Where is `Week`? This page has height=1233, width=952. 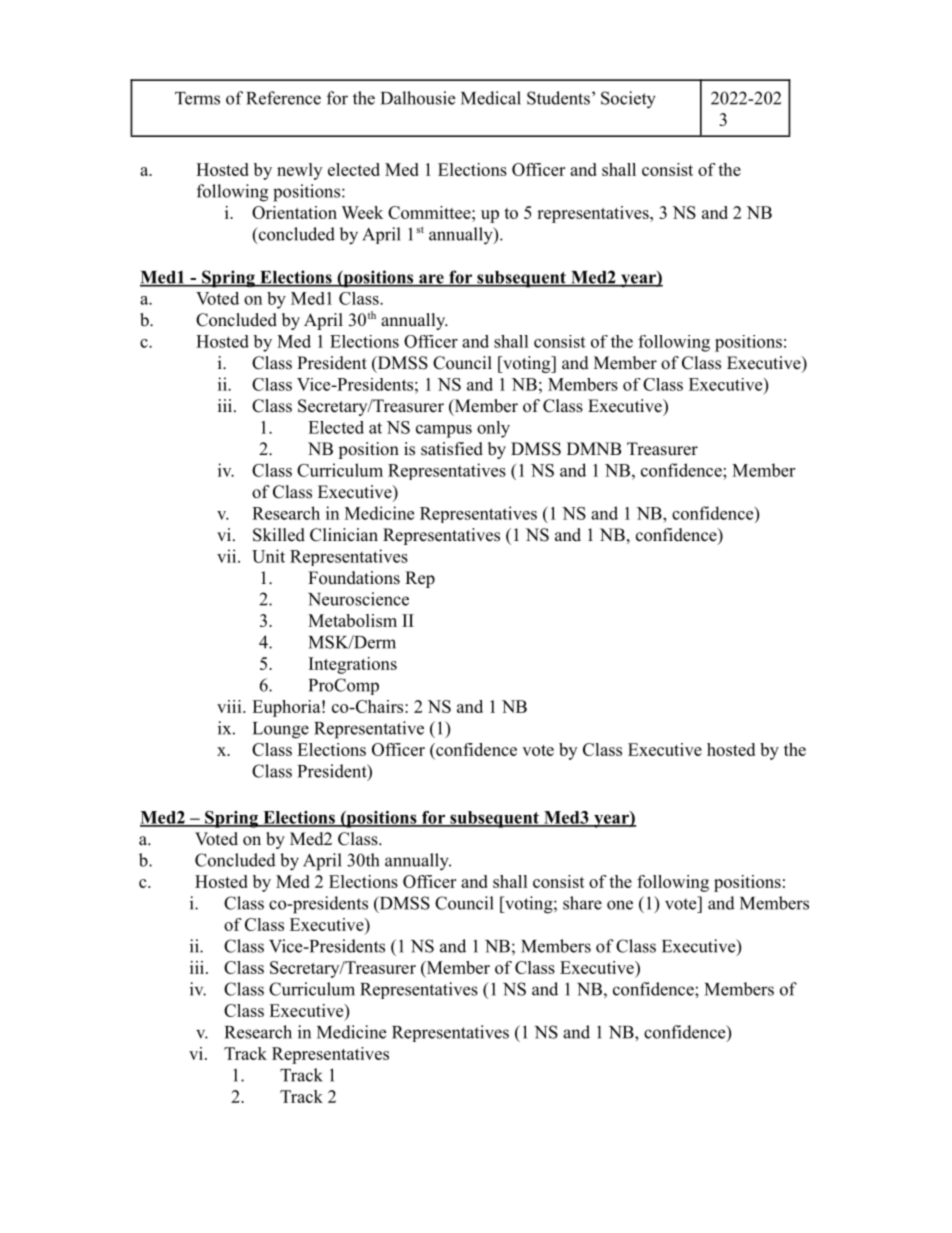
Week is located at coordinates (362, 212).
